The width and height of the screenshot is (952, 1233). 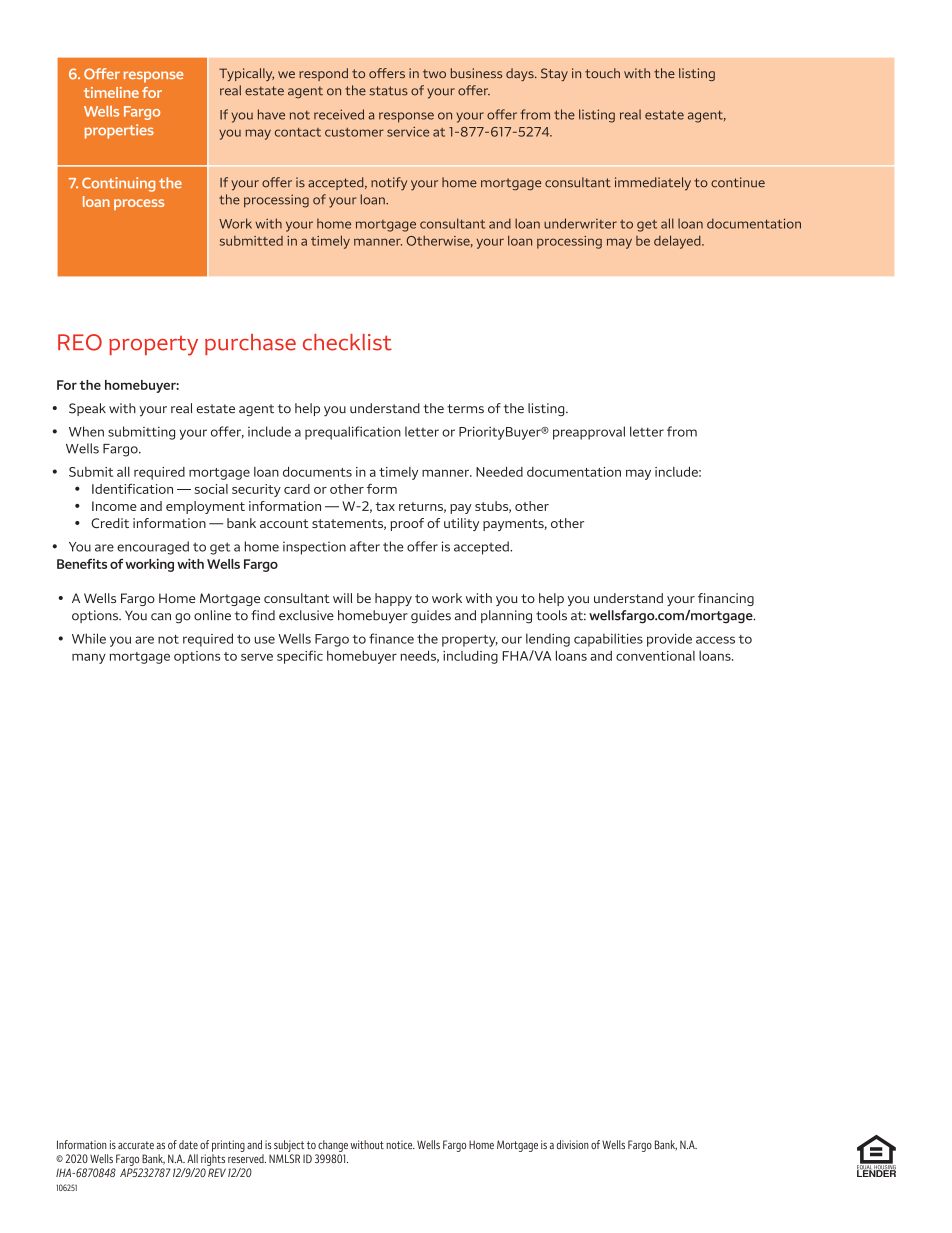 I want to click on accurate, so click(x=136, y=1145).
